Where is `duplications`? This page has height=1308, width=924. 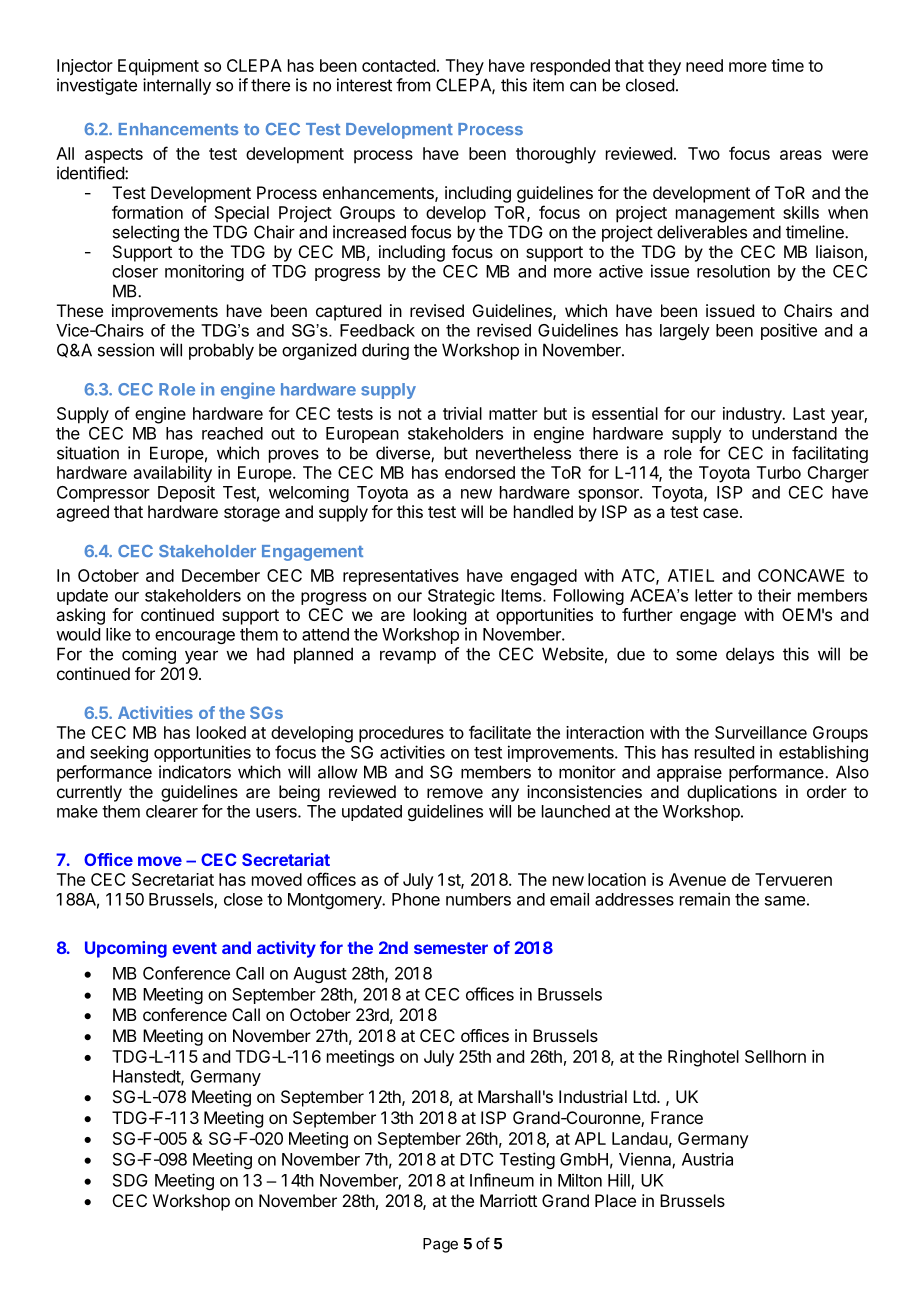 duplications is located at coordinates (732, 793).
